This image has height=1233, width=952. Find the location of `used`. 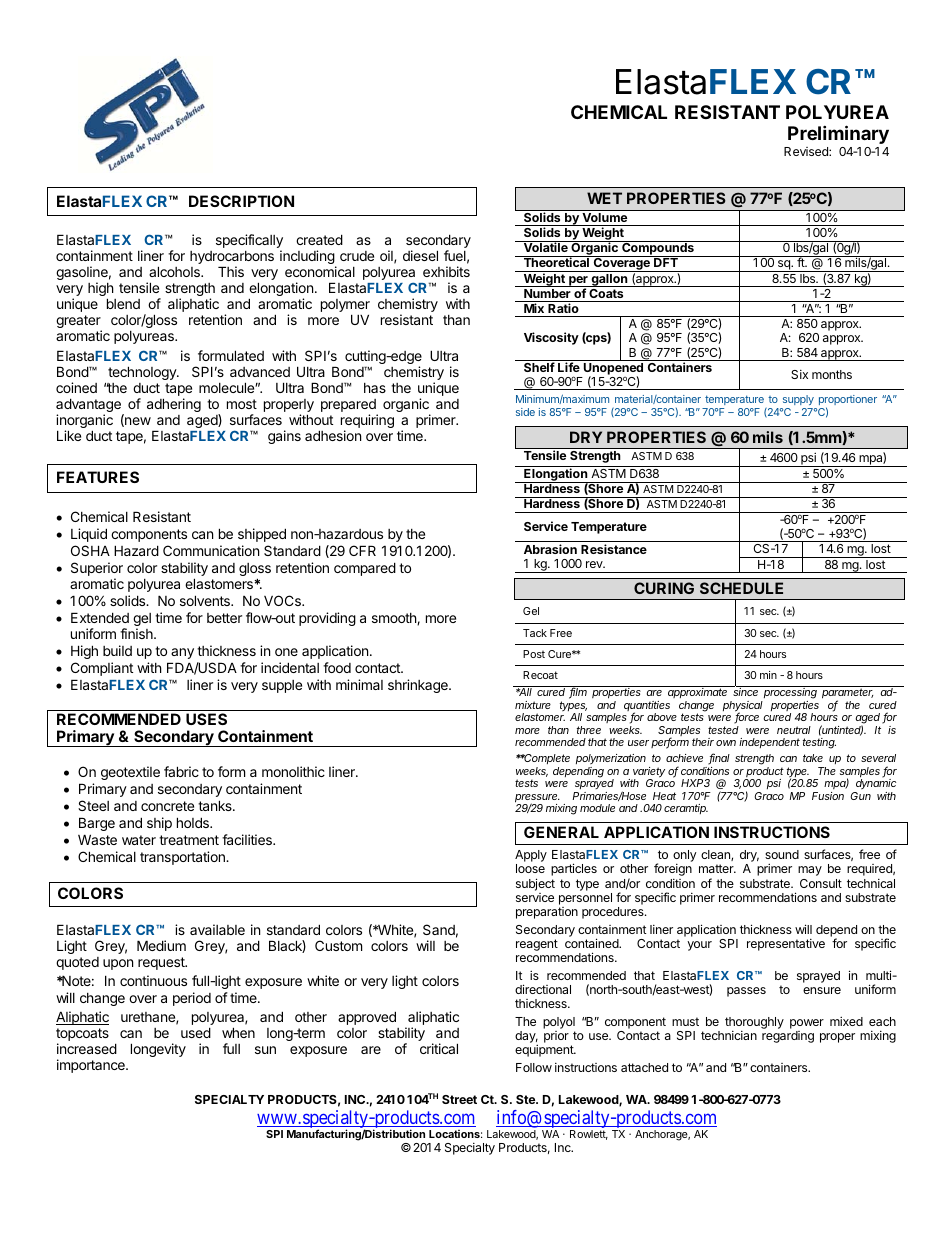

used is located at coordinates (196, 1032).
